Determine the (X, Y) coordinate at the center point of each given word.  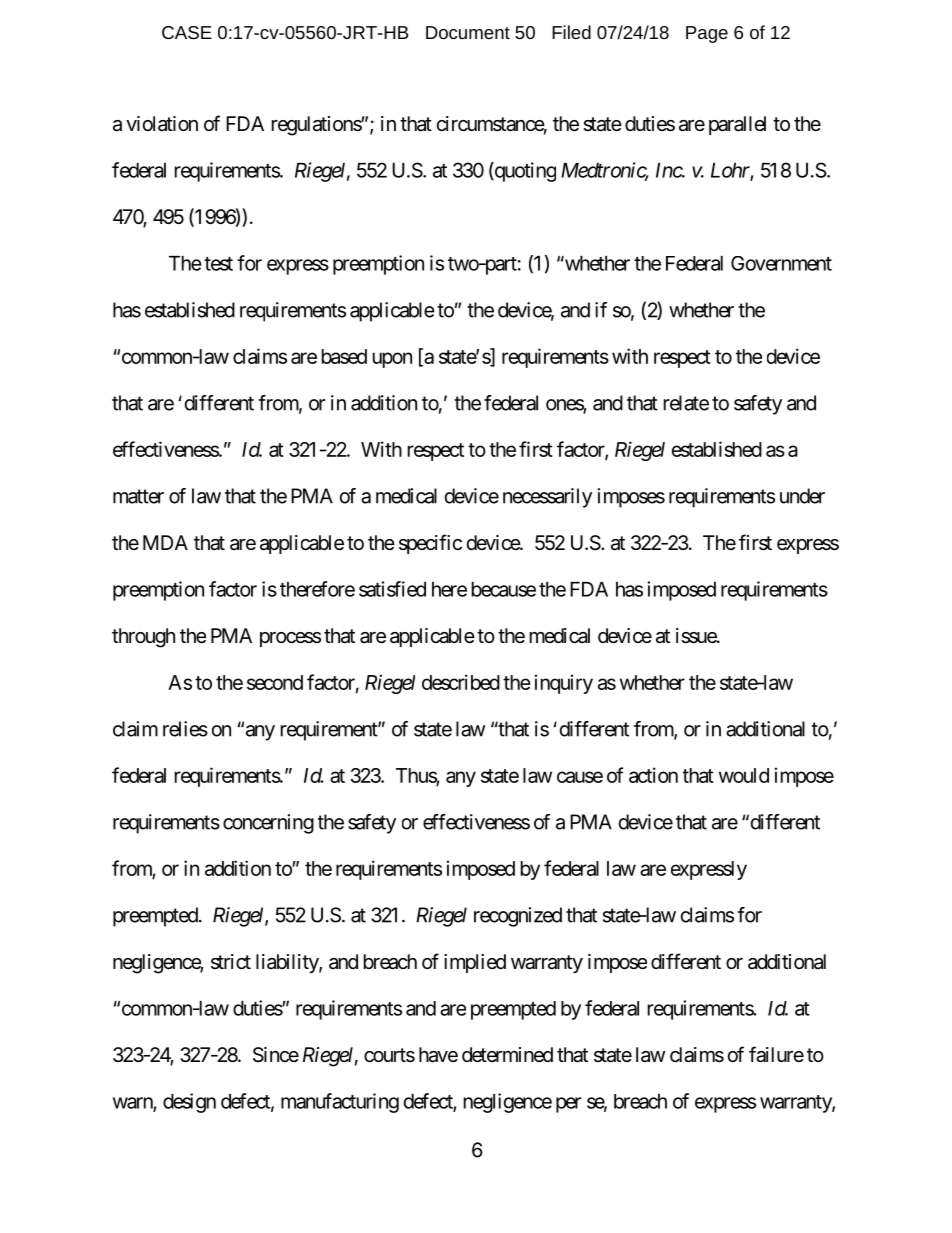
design (189, 1103)
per (568, 1105)
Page (707, 34)
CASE (187, 32)
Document (468, 32)
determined (507, 1055)
